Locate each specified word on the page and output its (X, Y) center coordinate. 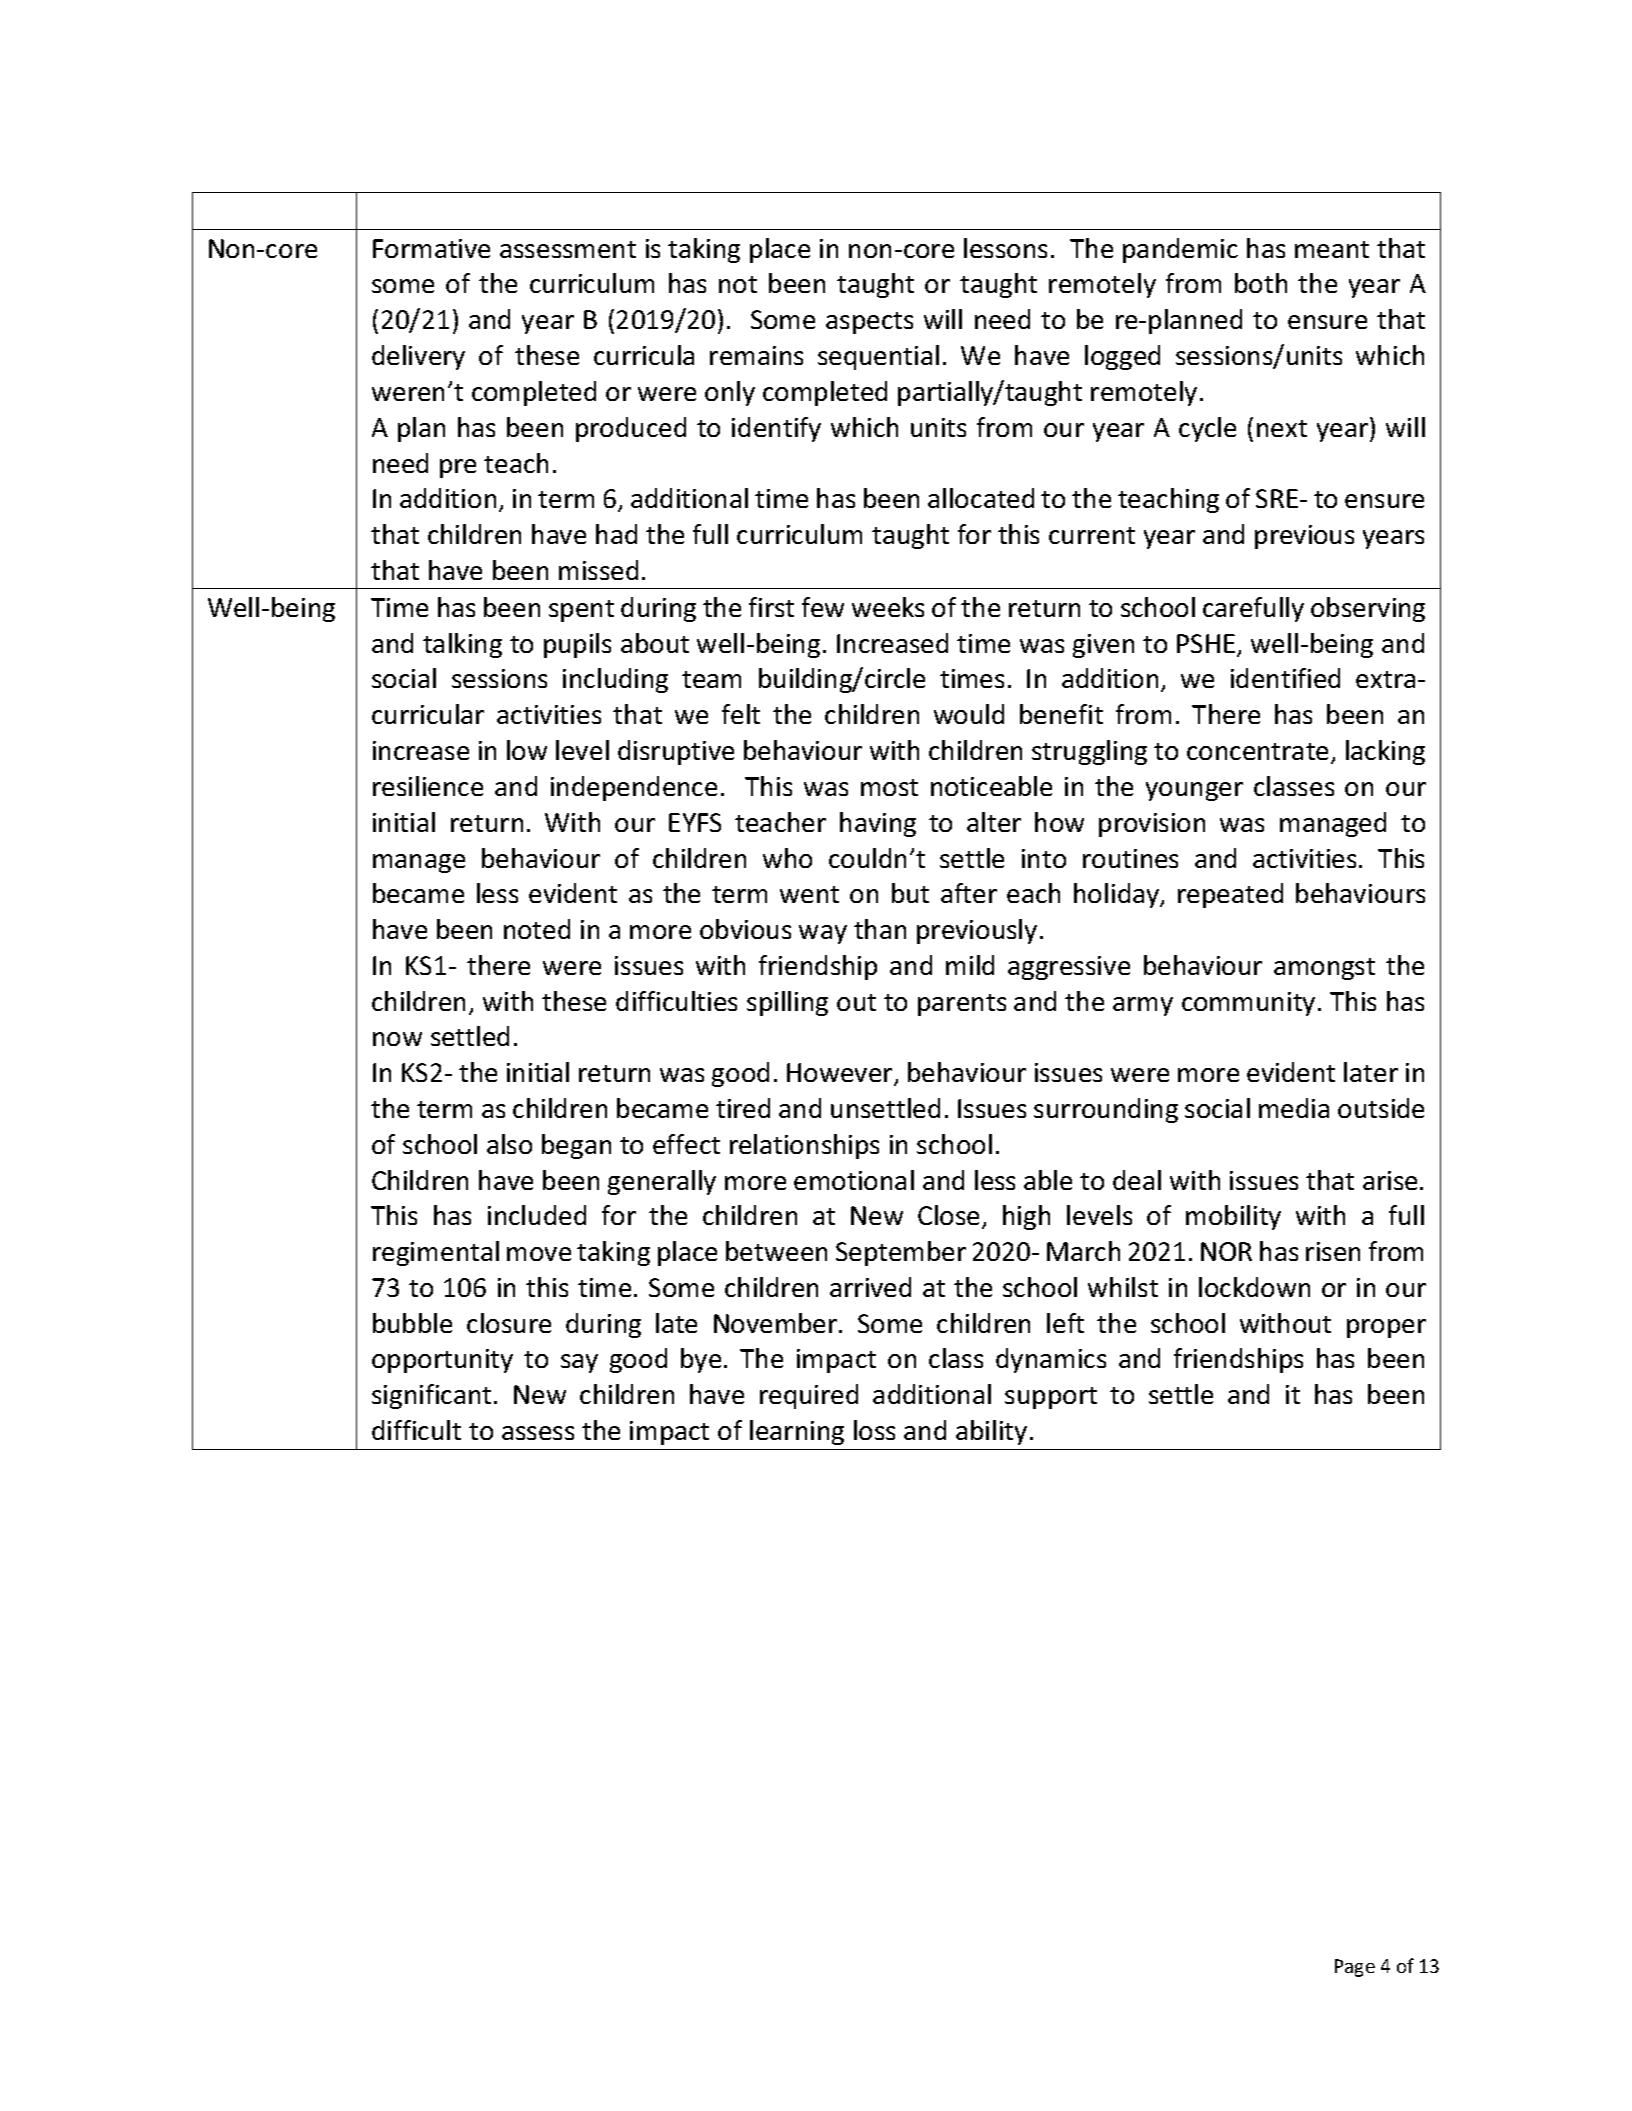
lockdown (1254, 1287)
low (527, 750)
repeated (1230, 895)
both (1261, 283)
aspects (869, 323)
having (878, 824)
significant (431, 1396)
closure (509, 1323)
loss (874, 1430)
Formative (431, 248)
